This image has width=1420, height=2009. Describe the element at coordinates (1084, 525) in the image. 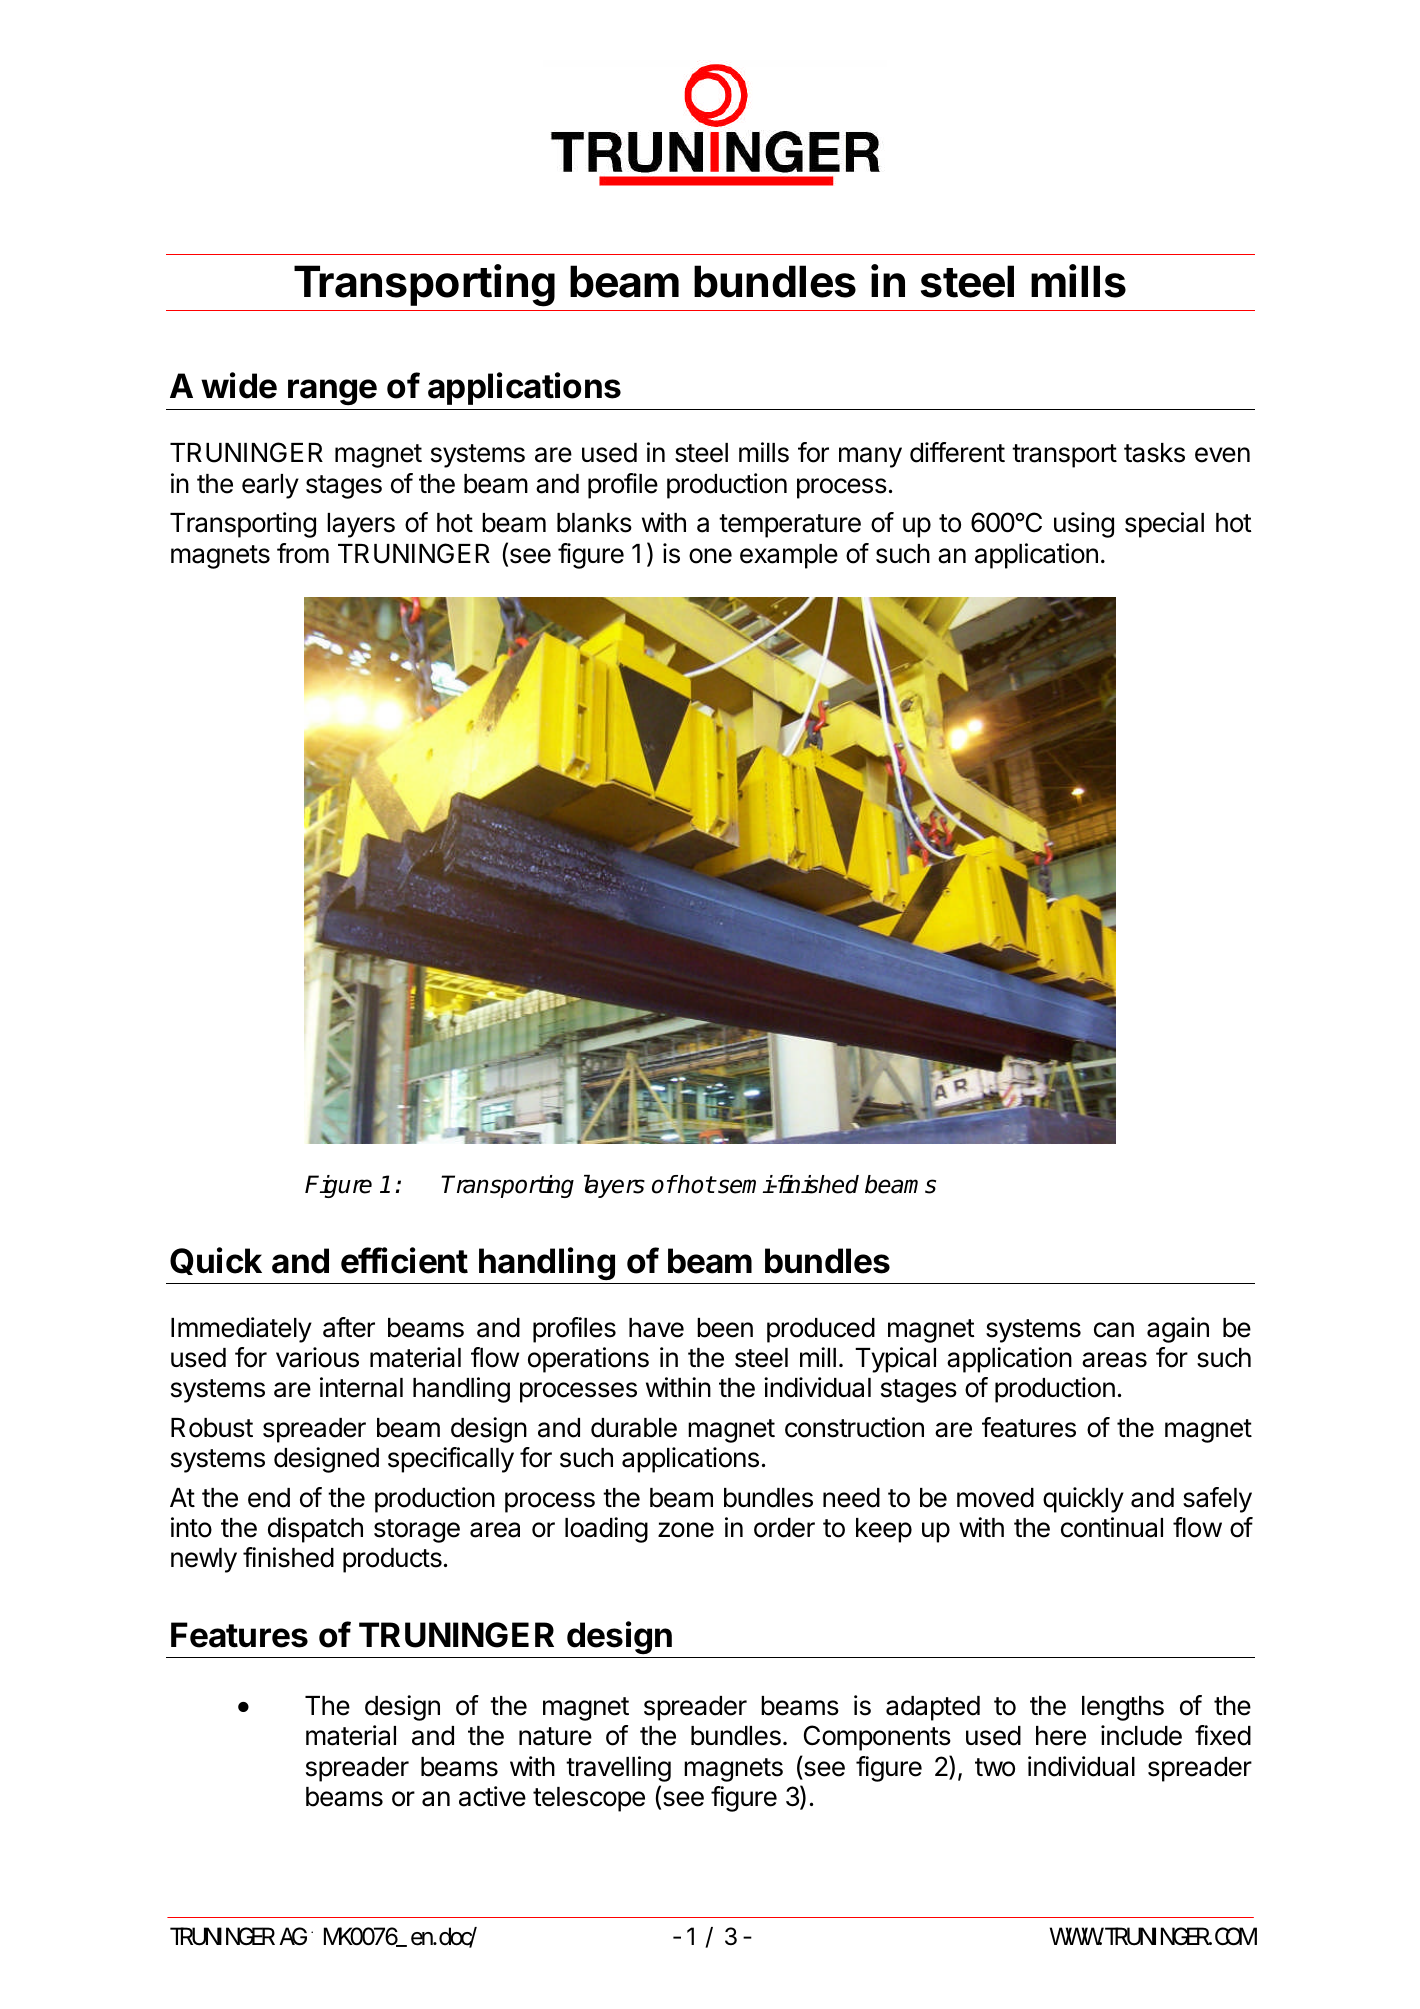

I see `using` at that location.
